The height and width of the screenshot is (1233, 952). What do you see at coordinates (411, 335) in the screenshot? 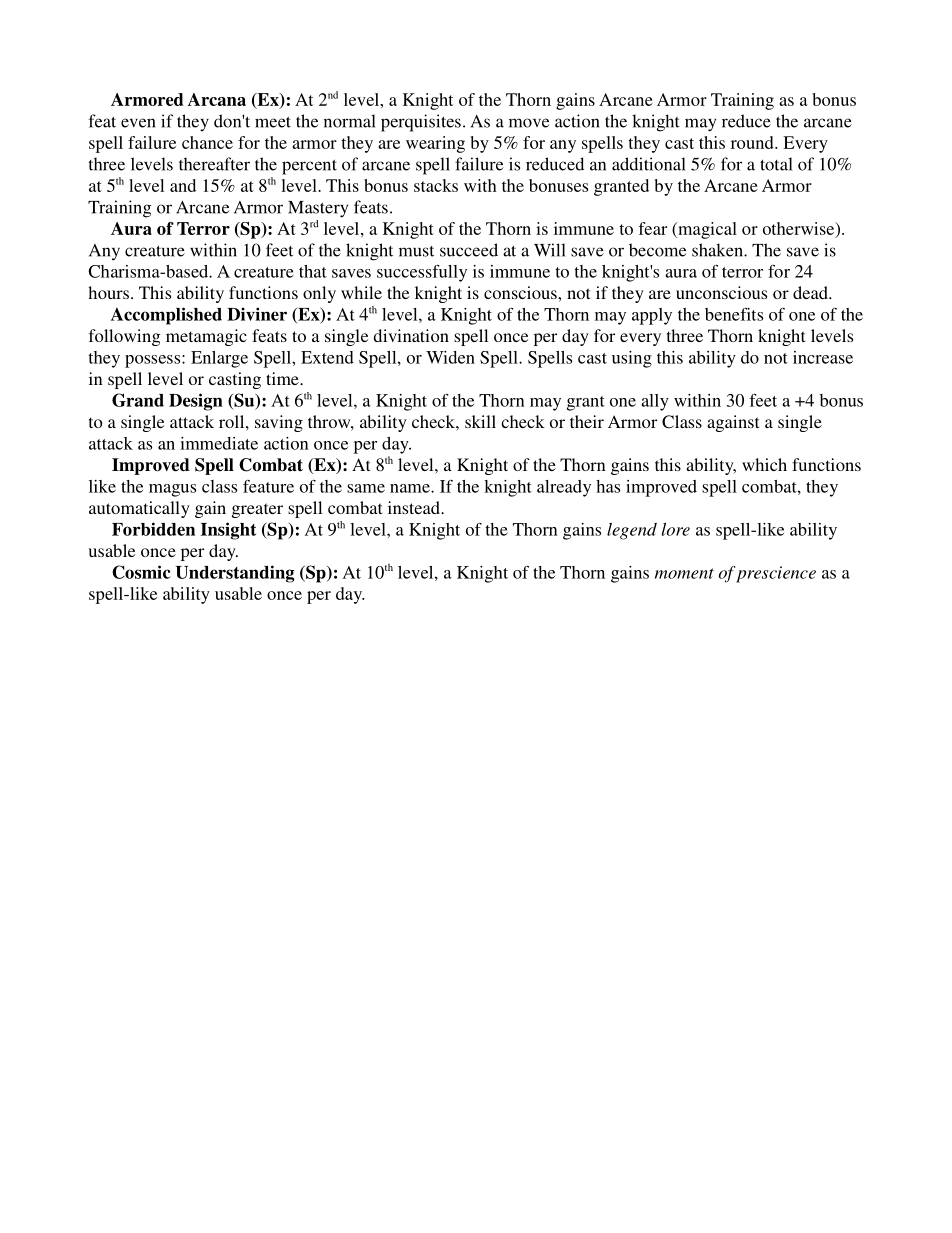
I see `divination` at bounding box center [411, 335].
